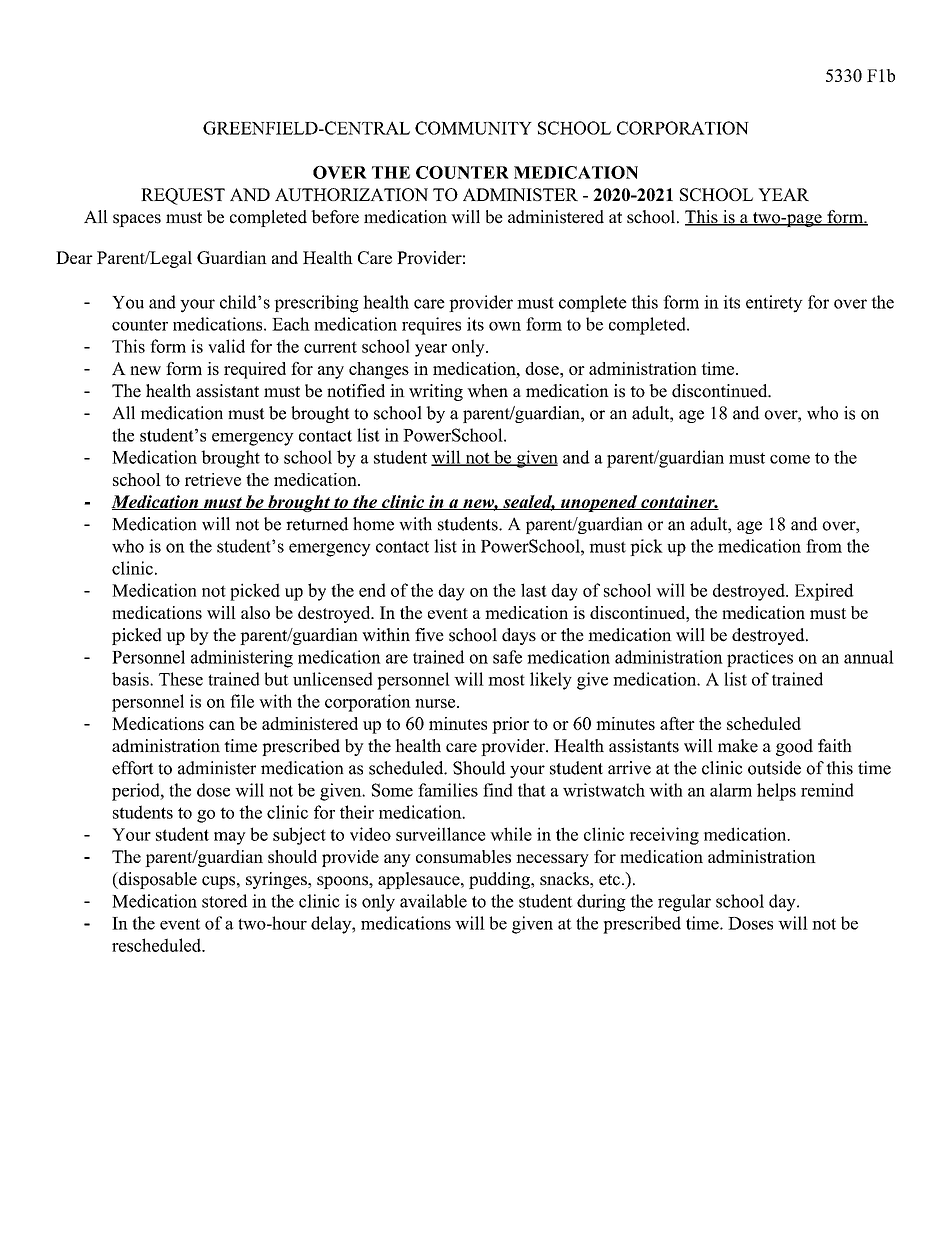  I want to click on nurse, so click(435, 703).
